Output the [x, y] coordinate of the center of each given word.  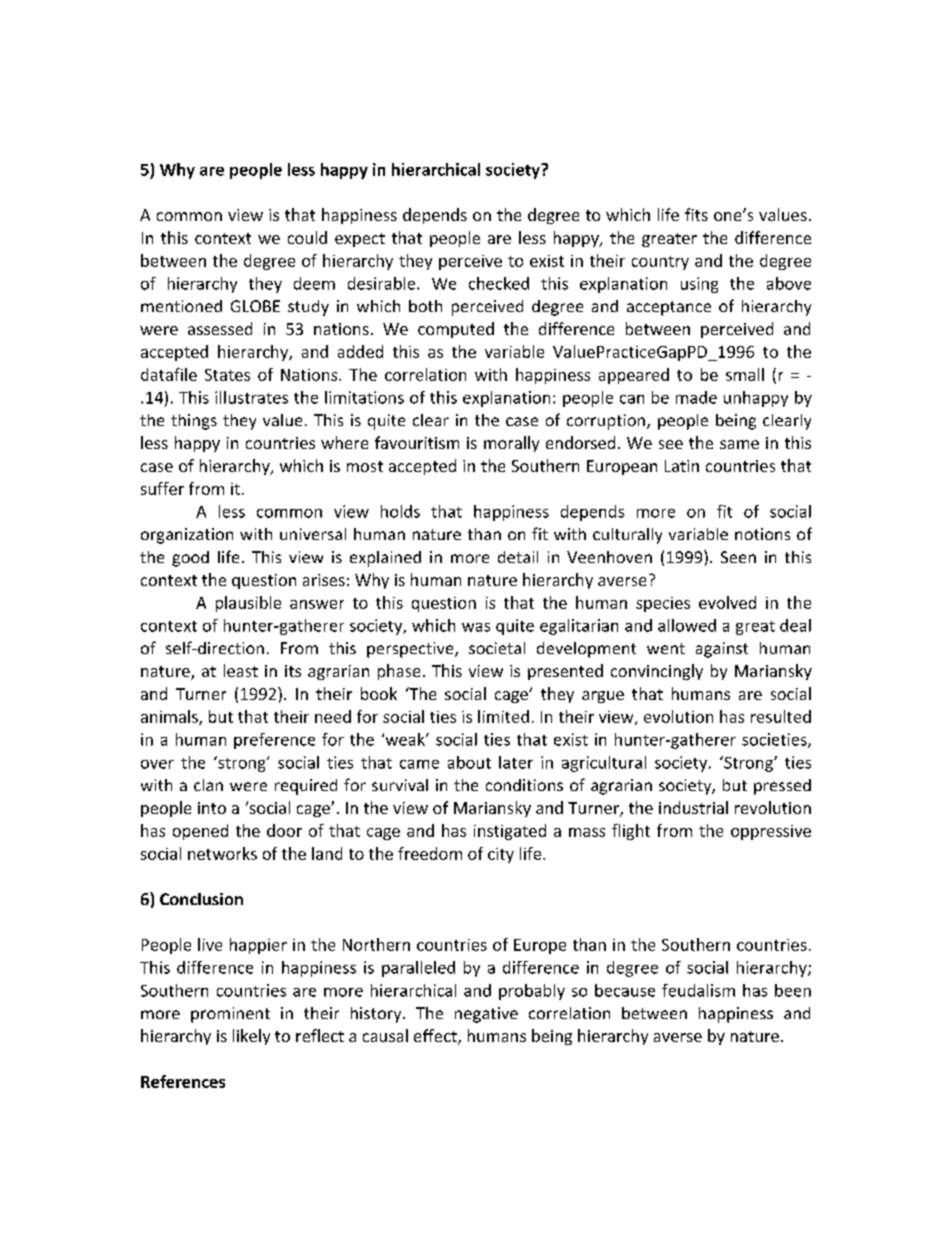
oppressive [771, 832]
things [194, 422]
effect [436, 1037]
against [722, 650]
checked [499, 283]
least [241, 670]
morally [511, 444]
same [739, 444]
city [501, 855]
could [307, 237]
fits [696, 214]
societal [497, 648]
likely [251, 1037]
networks [222, 853]
